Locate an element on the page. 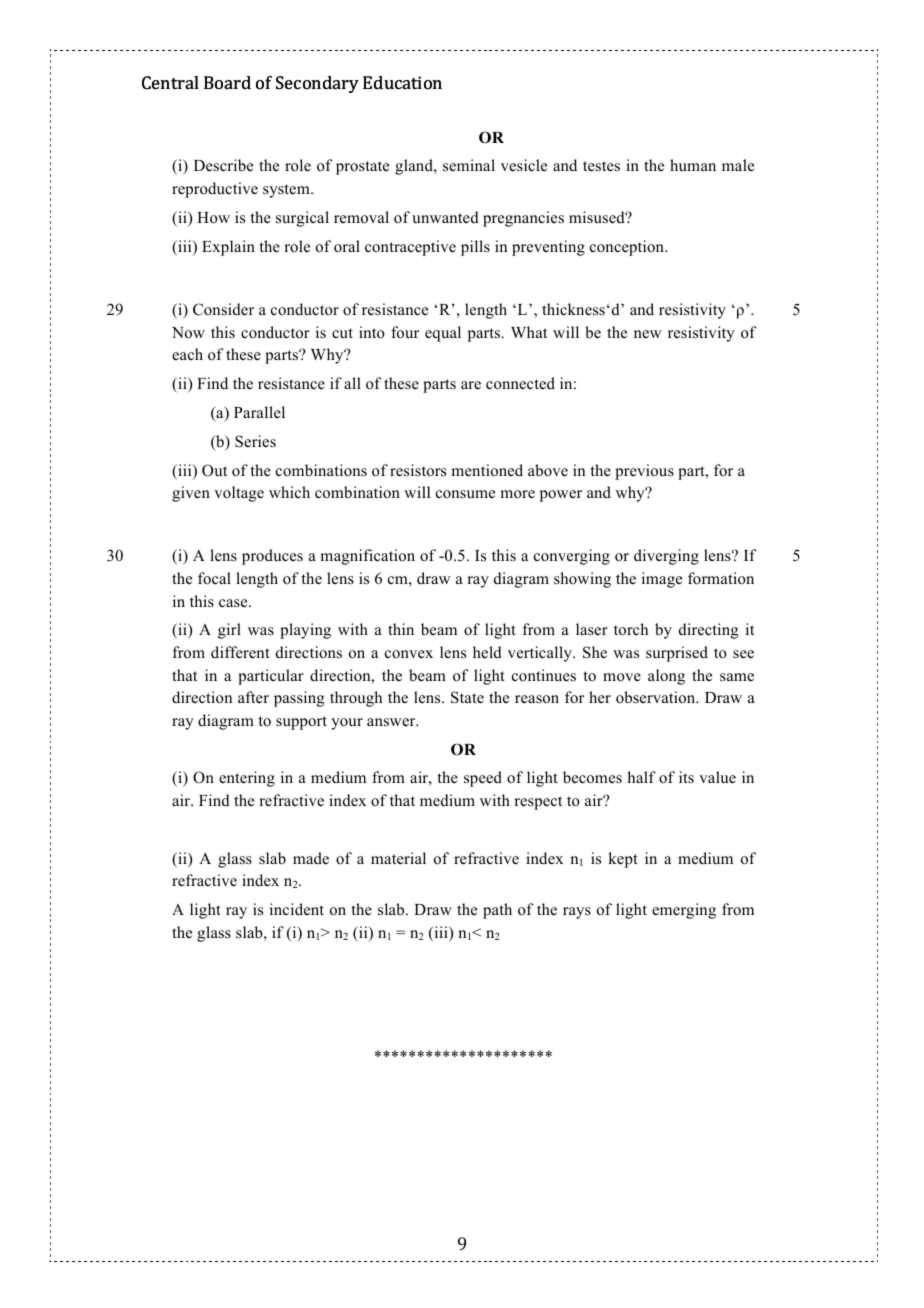 The width and height of the image is (924, 1308). consume is located at coordinates (465, 494).
